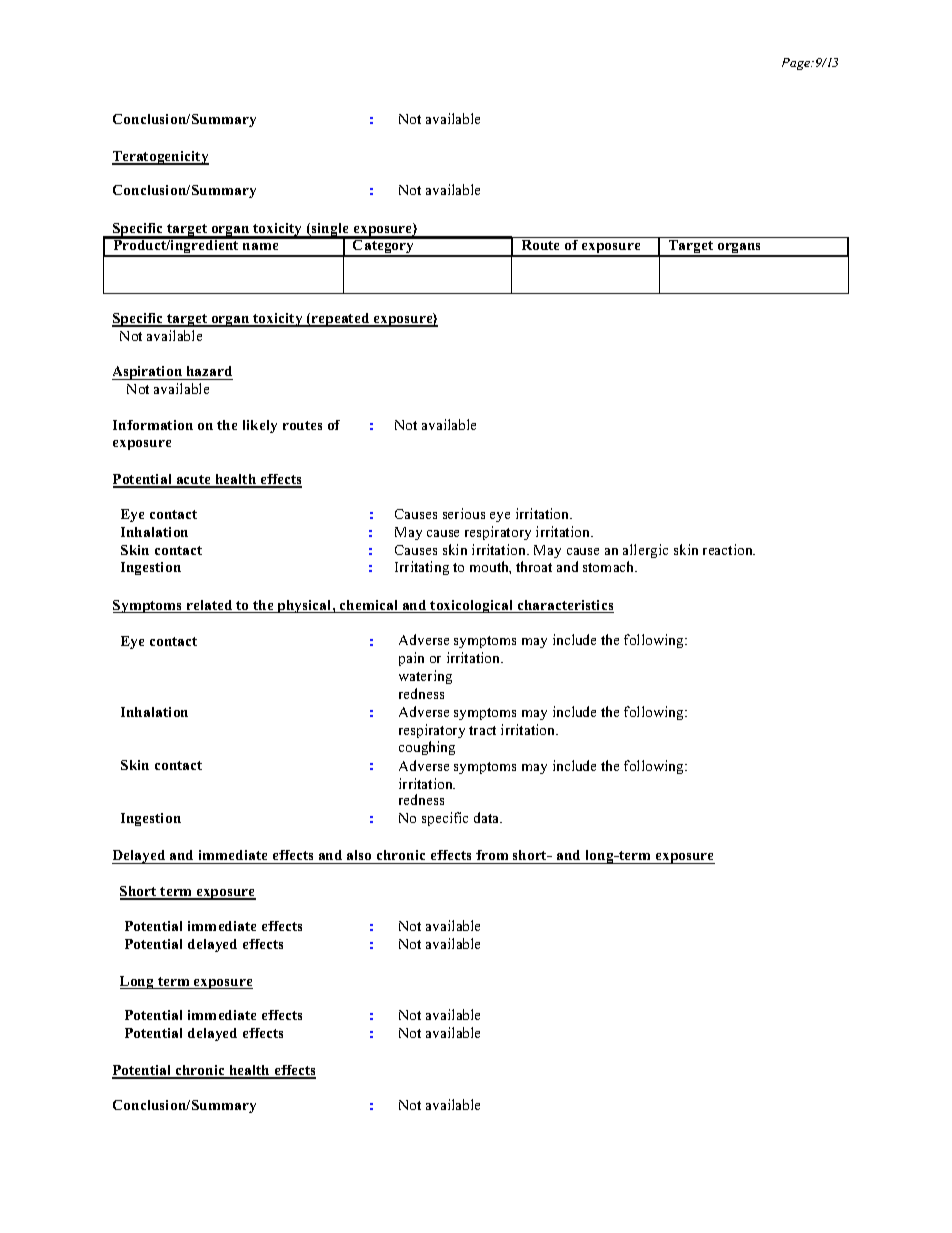 The height and width of the screenshot is (1233, 952). What do you see at coordinates (488, 817) in the screenshot?
I see `data` at bounding box center [488, 817].
